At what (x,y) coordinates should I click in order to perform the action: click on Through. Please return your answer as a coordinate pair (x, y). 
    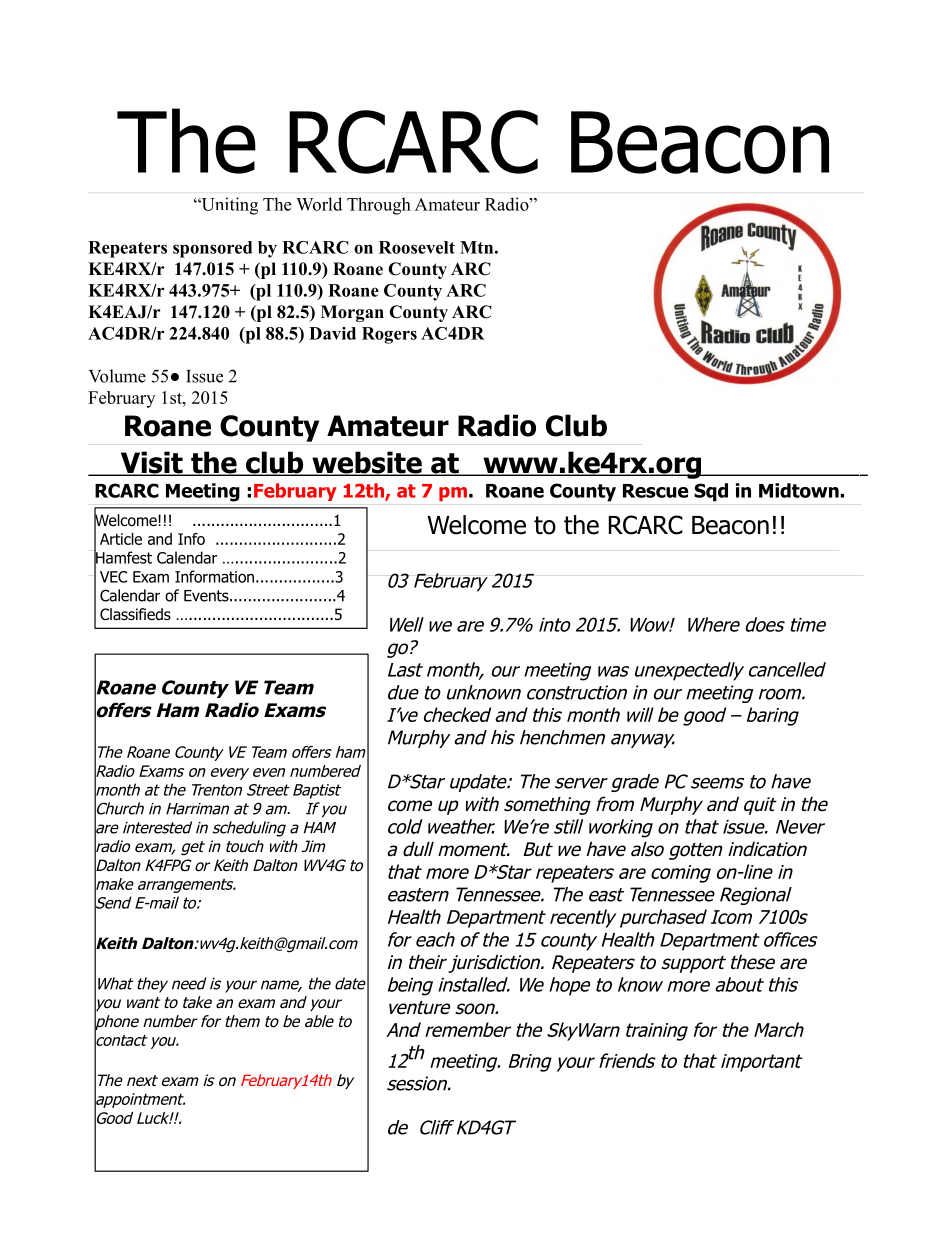
    Looking at the image, I should click on (379, 206).
